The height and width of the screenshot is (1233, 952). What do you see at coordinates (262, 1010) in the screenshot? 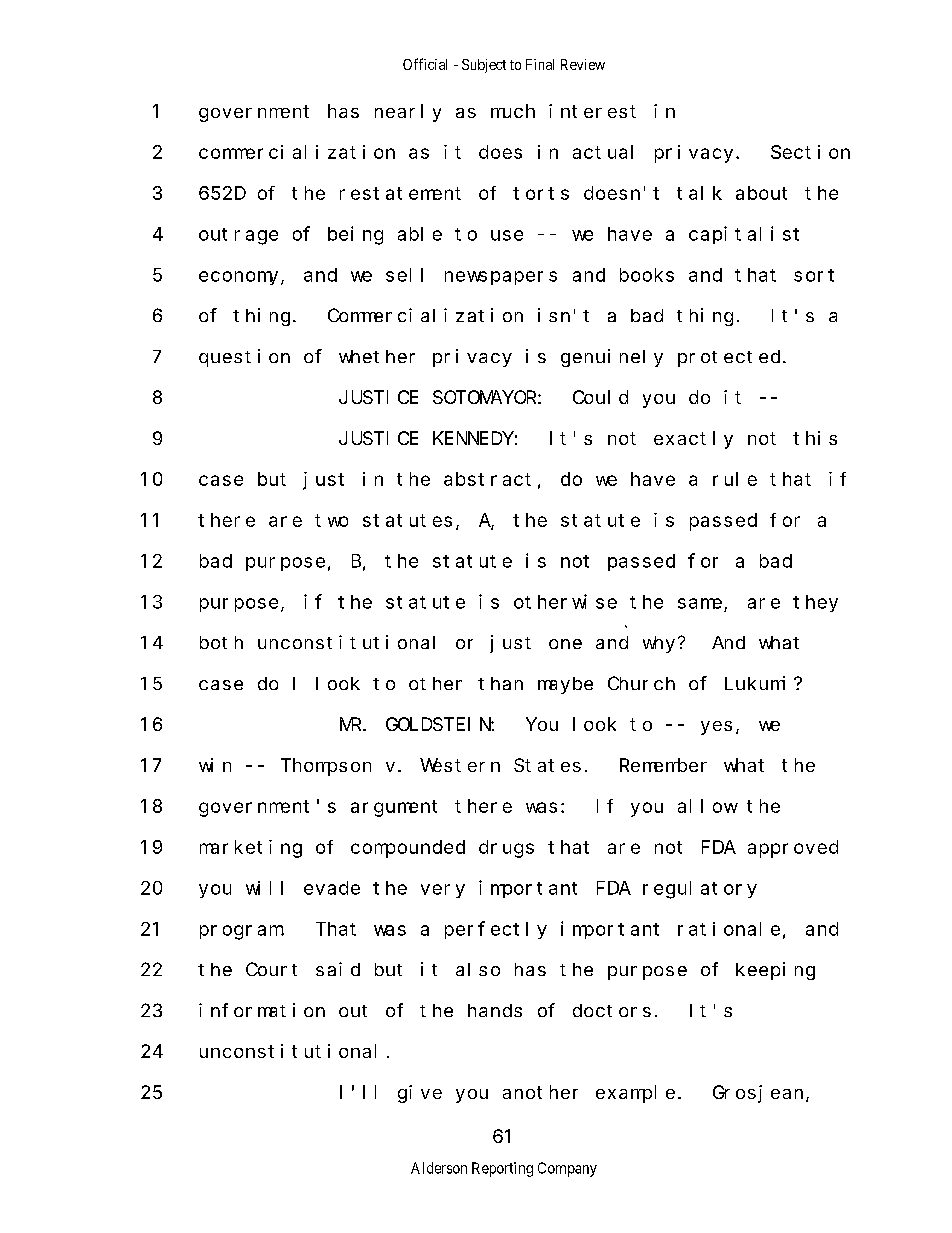
I see `information` at bounding box center [262, 1010].
